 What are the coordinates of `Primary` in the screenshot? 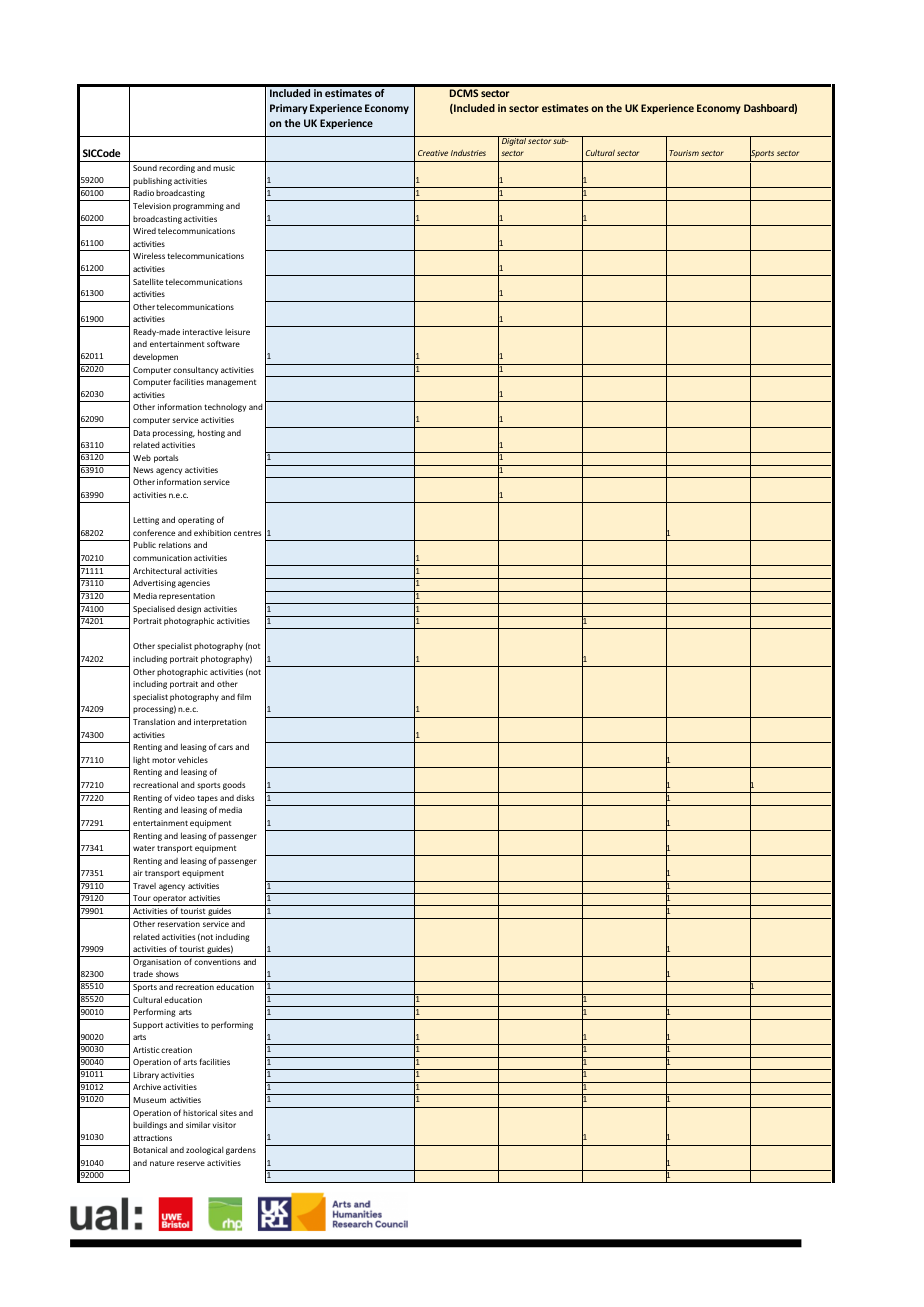 It's located at (289, 109).
